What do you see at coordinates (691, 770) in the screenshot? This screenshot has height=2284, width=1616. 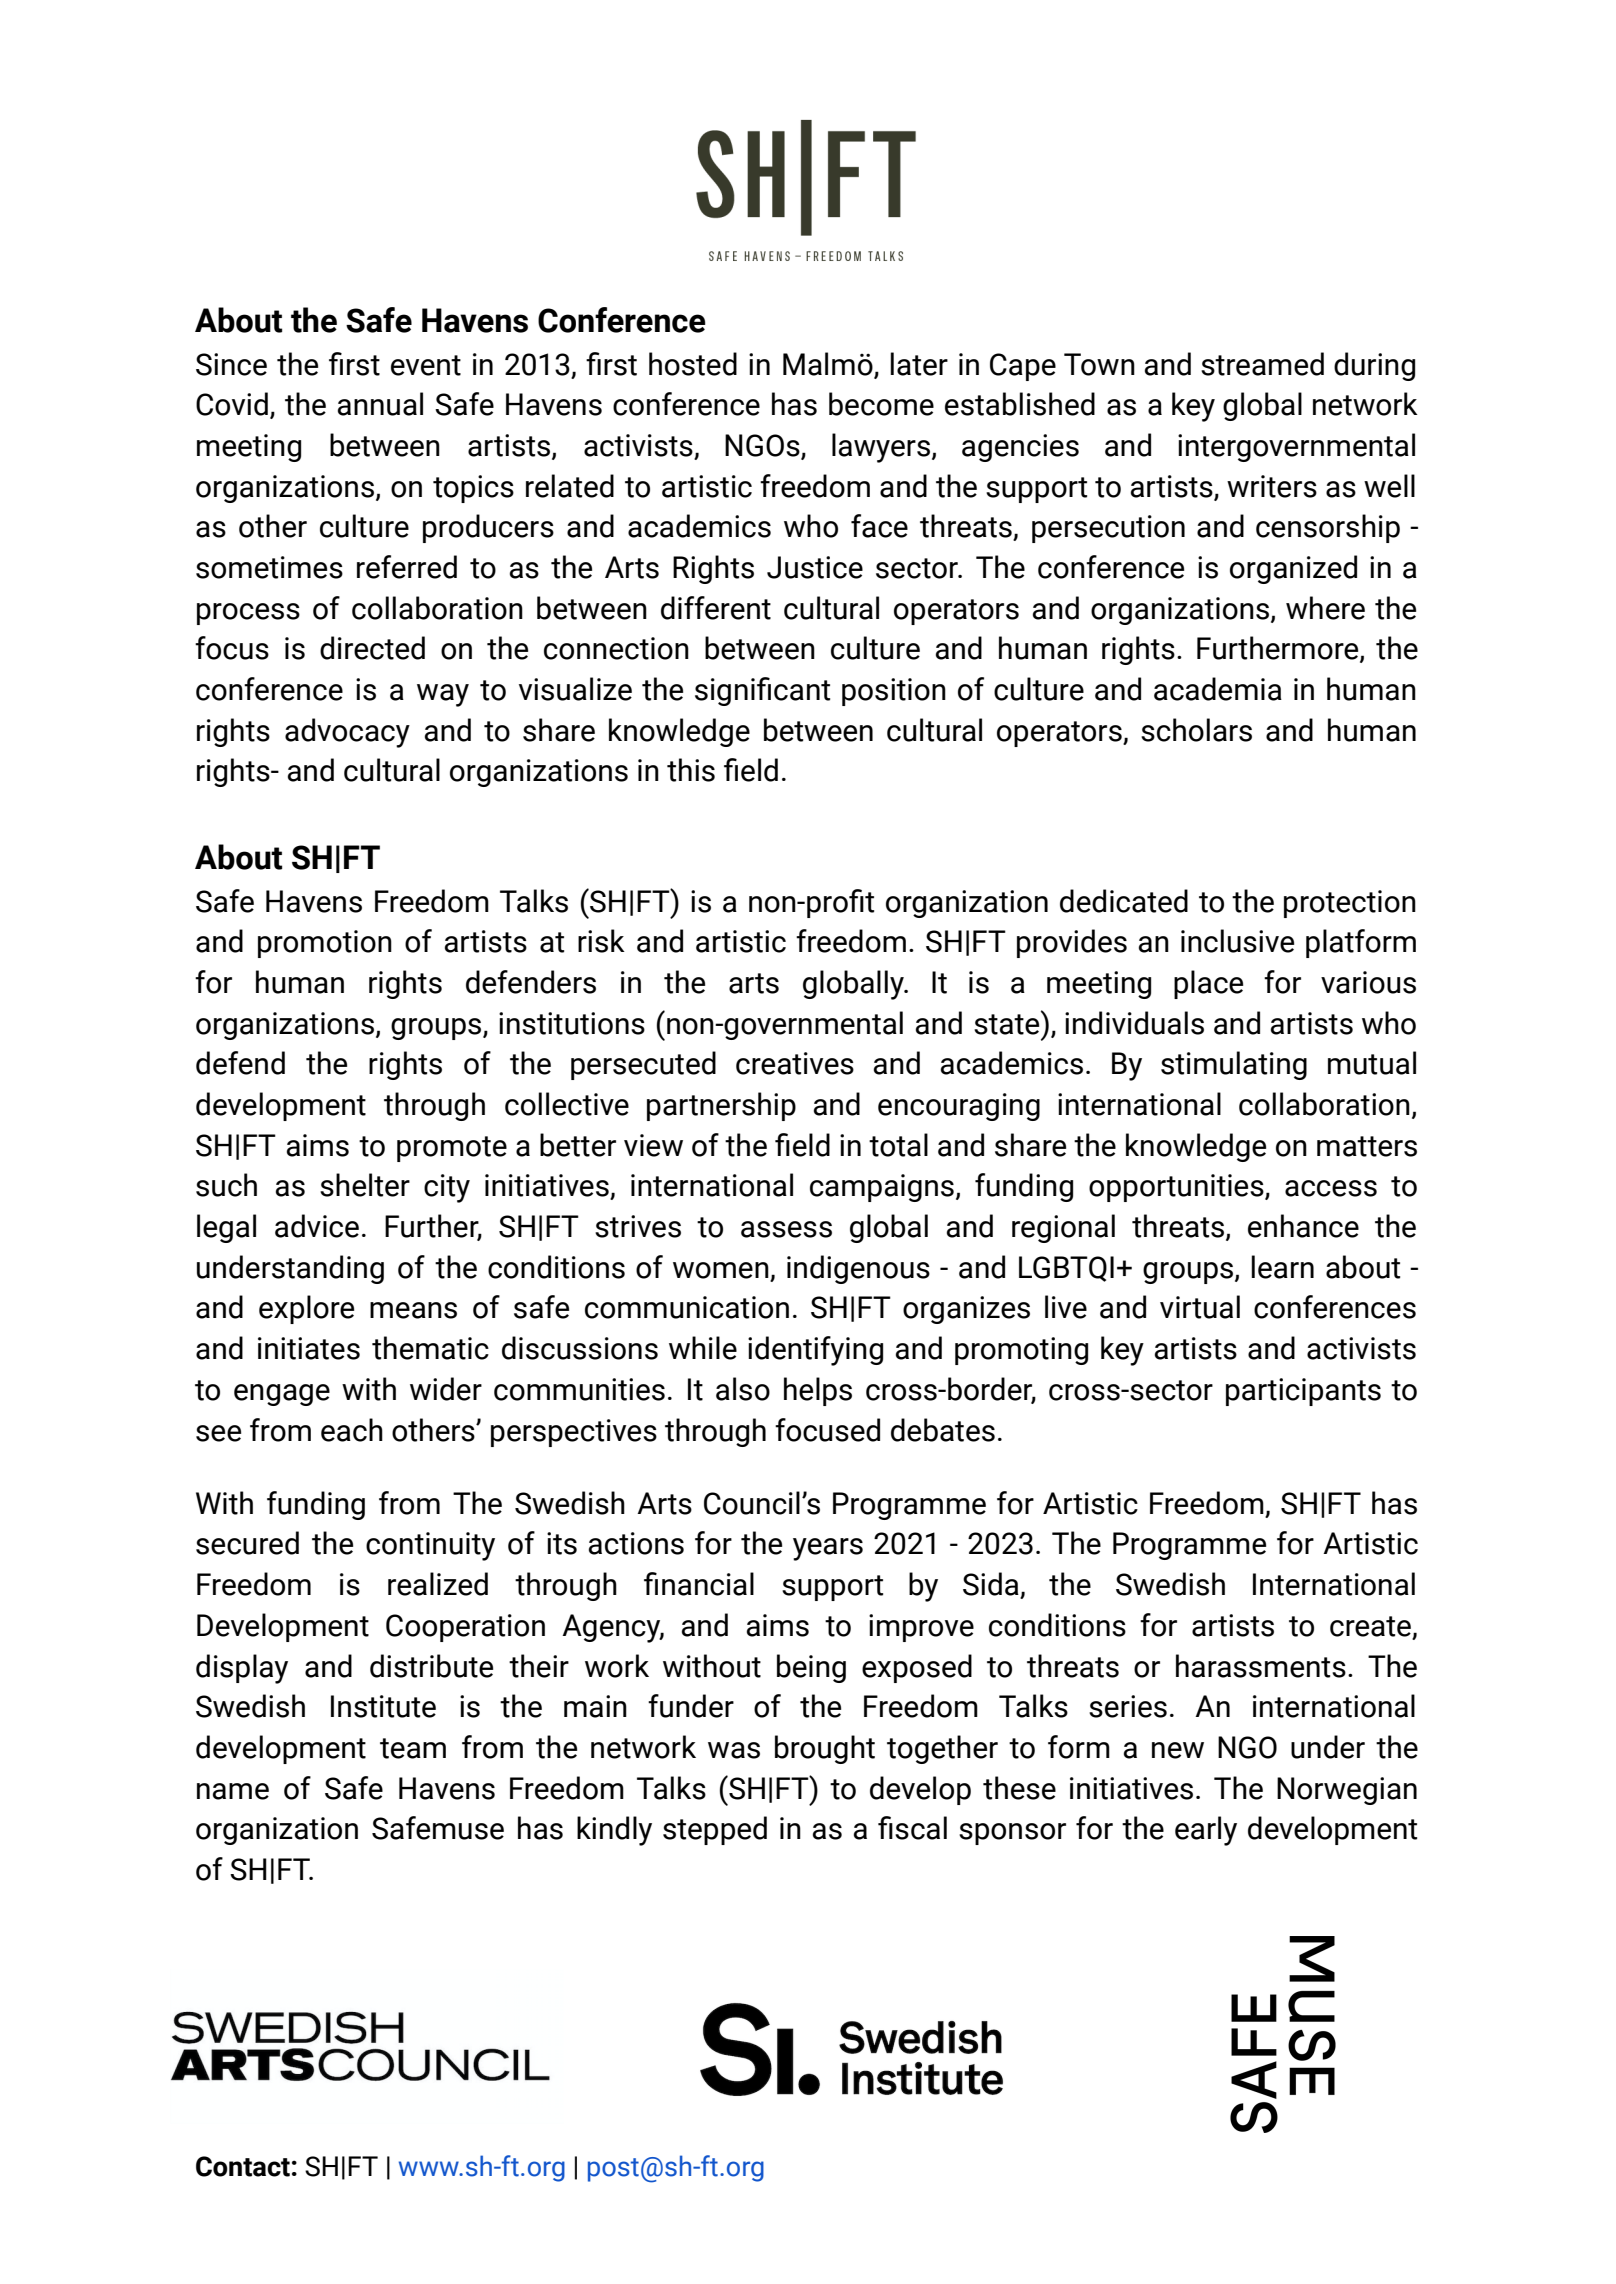 I see `this` at bounding box center [691, 770].
